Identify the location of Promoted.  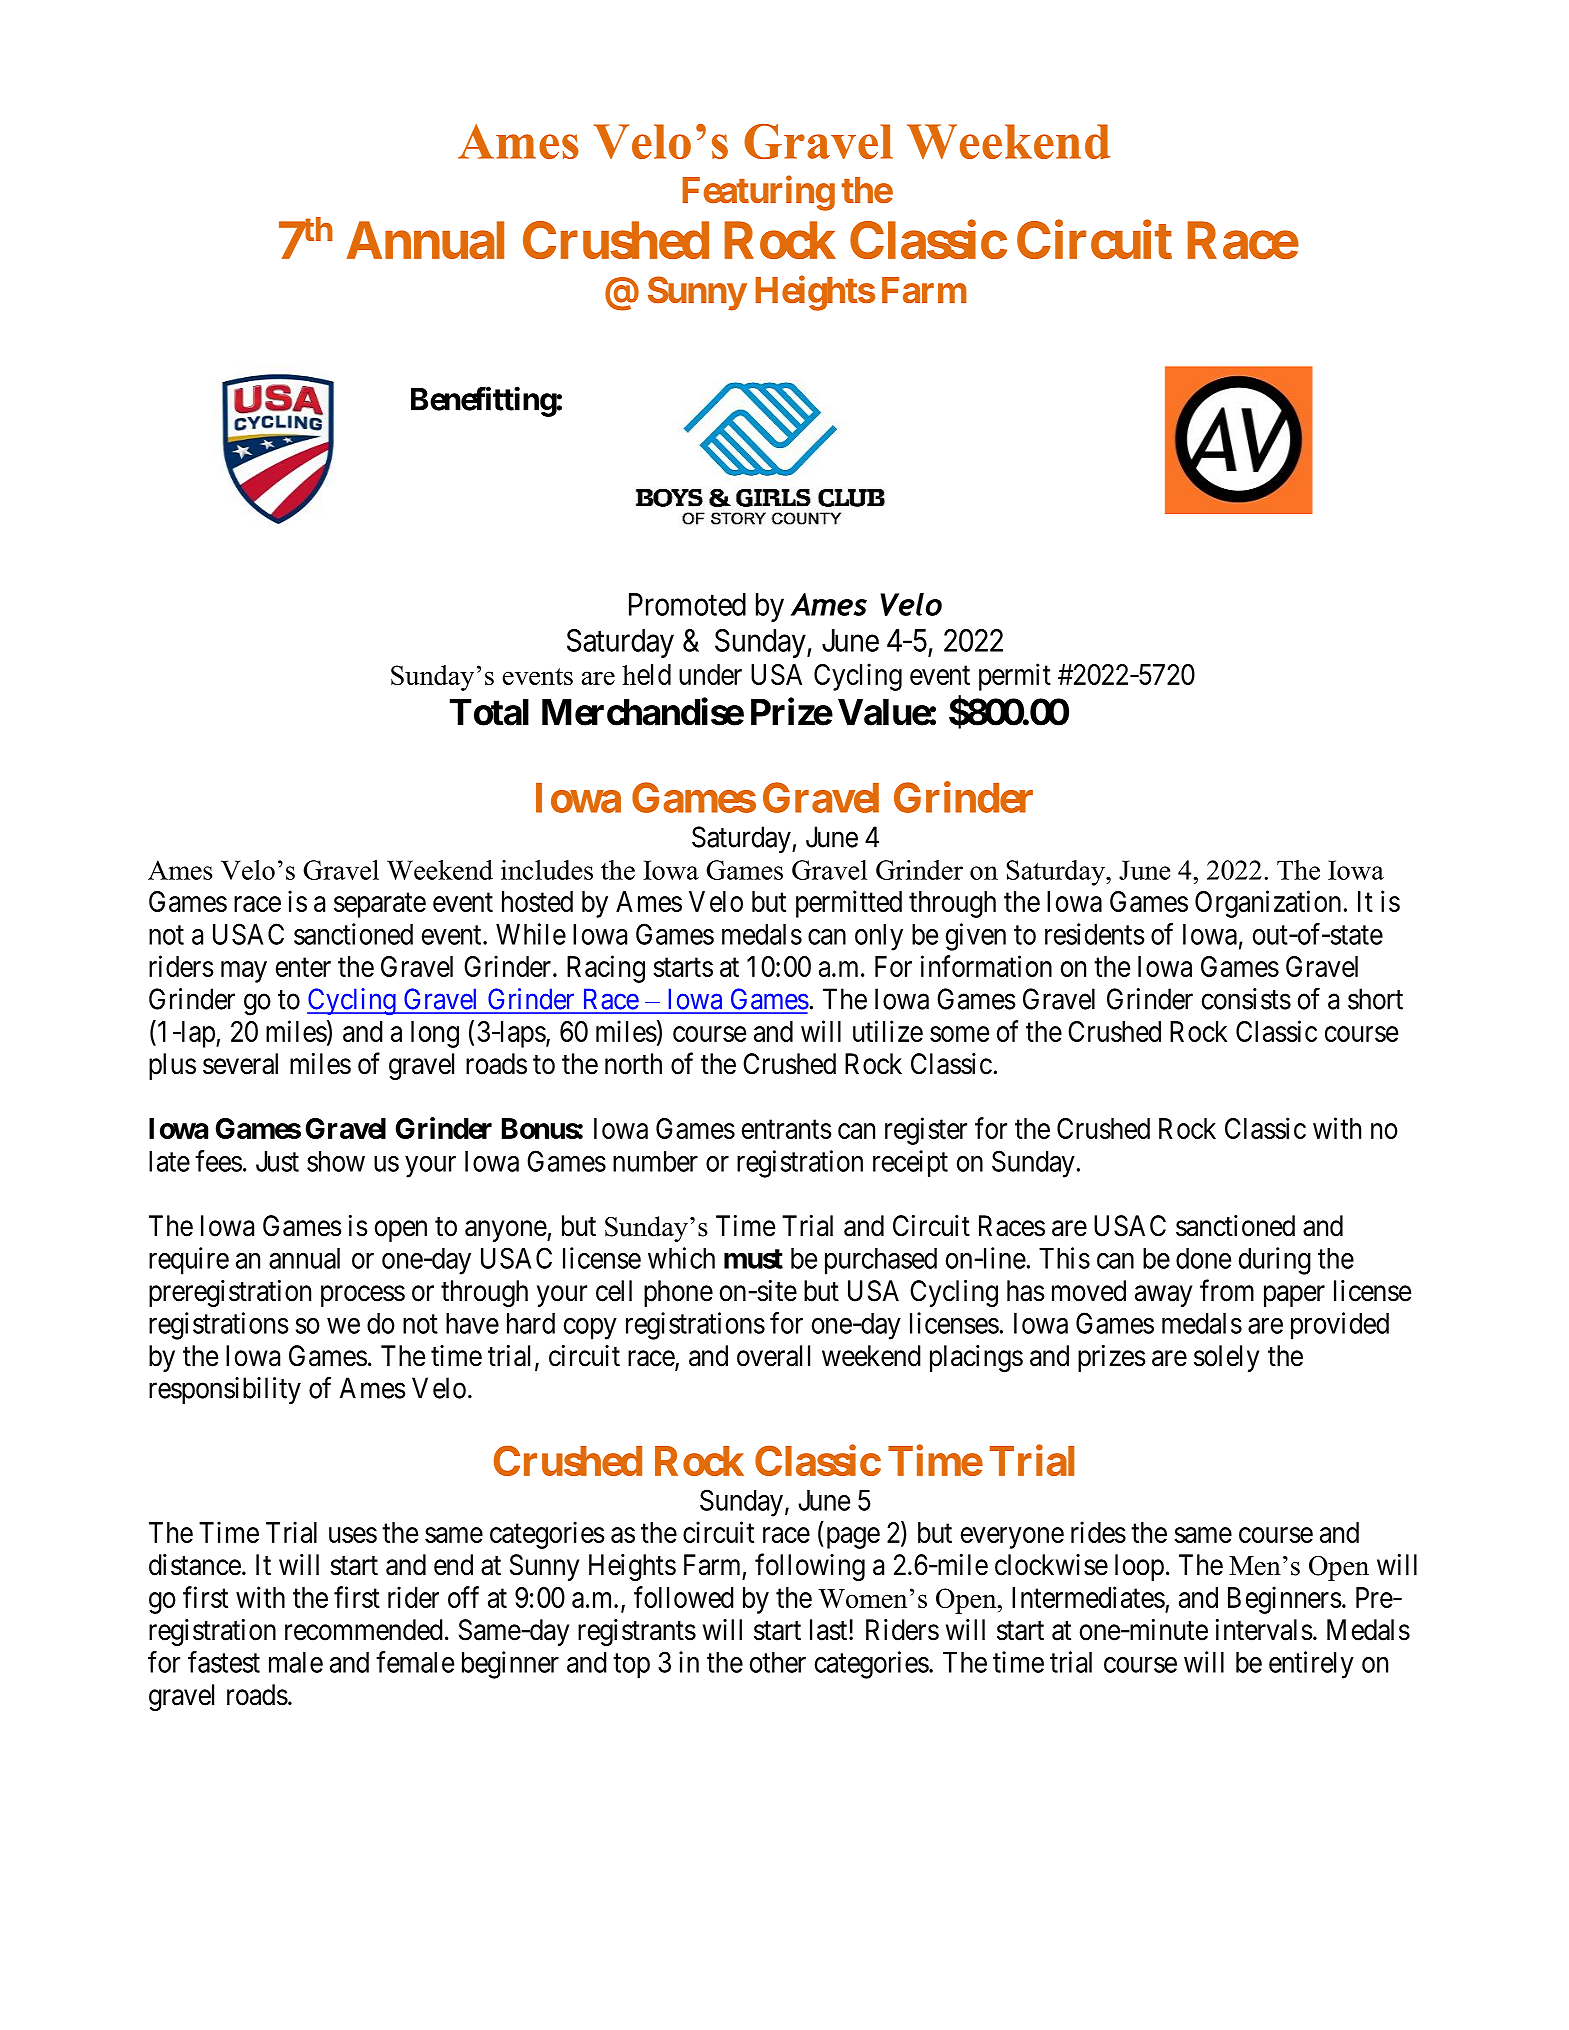
(687, 604).
